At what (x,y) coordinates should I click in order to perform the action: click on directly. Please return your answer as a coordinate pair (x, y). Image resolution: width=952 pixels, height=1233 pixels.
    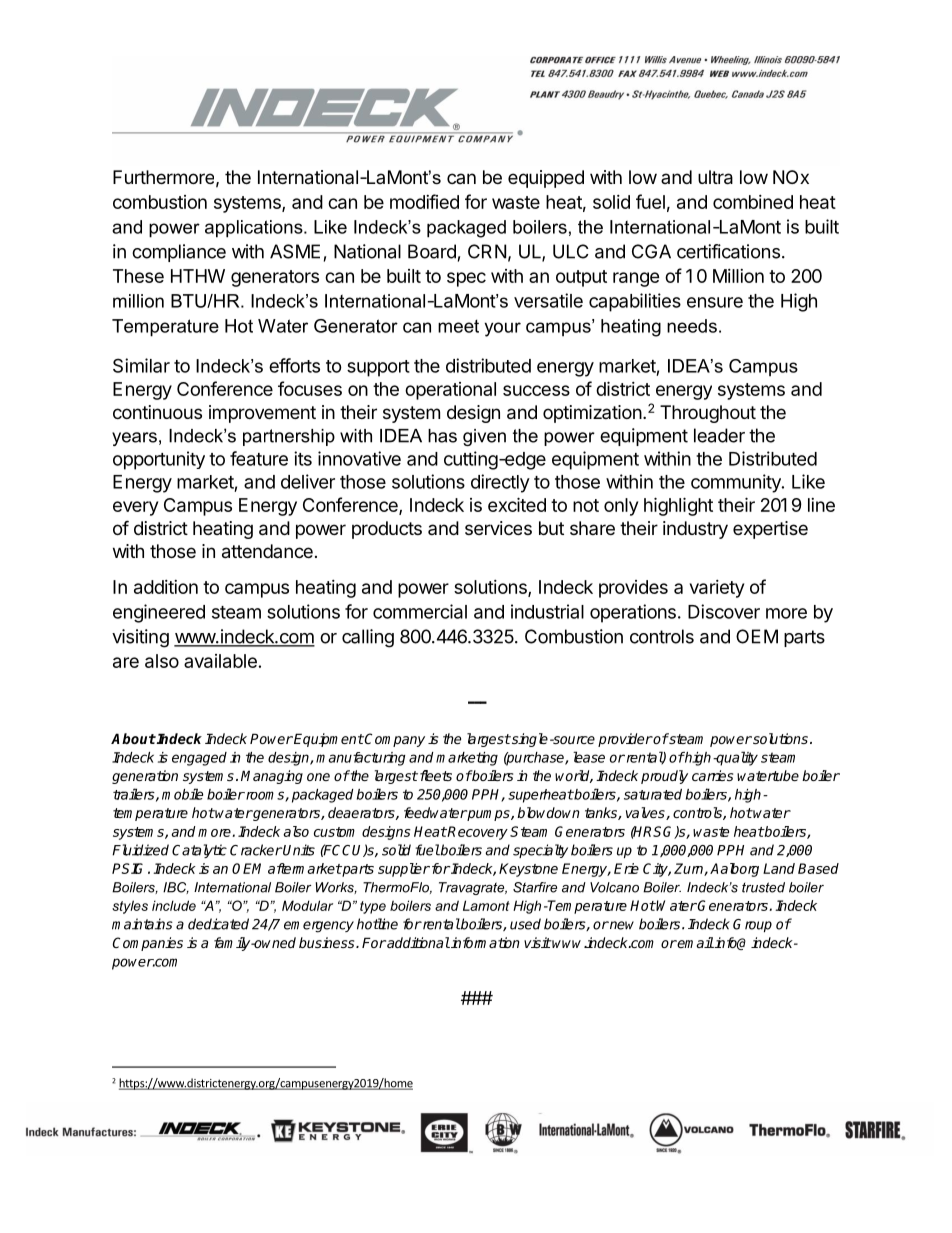
    Looking at the image, I should click on (500, 483).
